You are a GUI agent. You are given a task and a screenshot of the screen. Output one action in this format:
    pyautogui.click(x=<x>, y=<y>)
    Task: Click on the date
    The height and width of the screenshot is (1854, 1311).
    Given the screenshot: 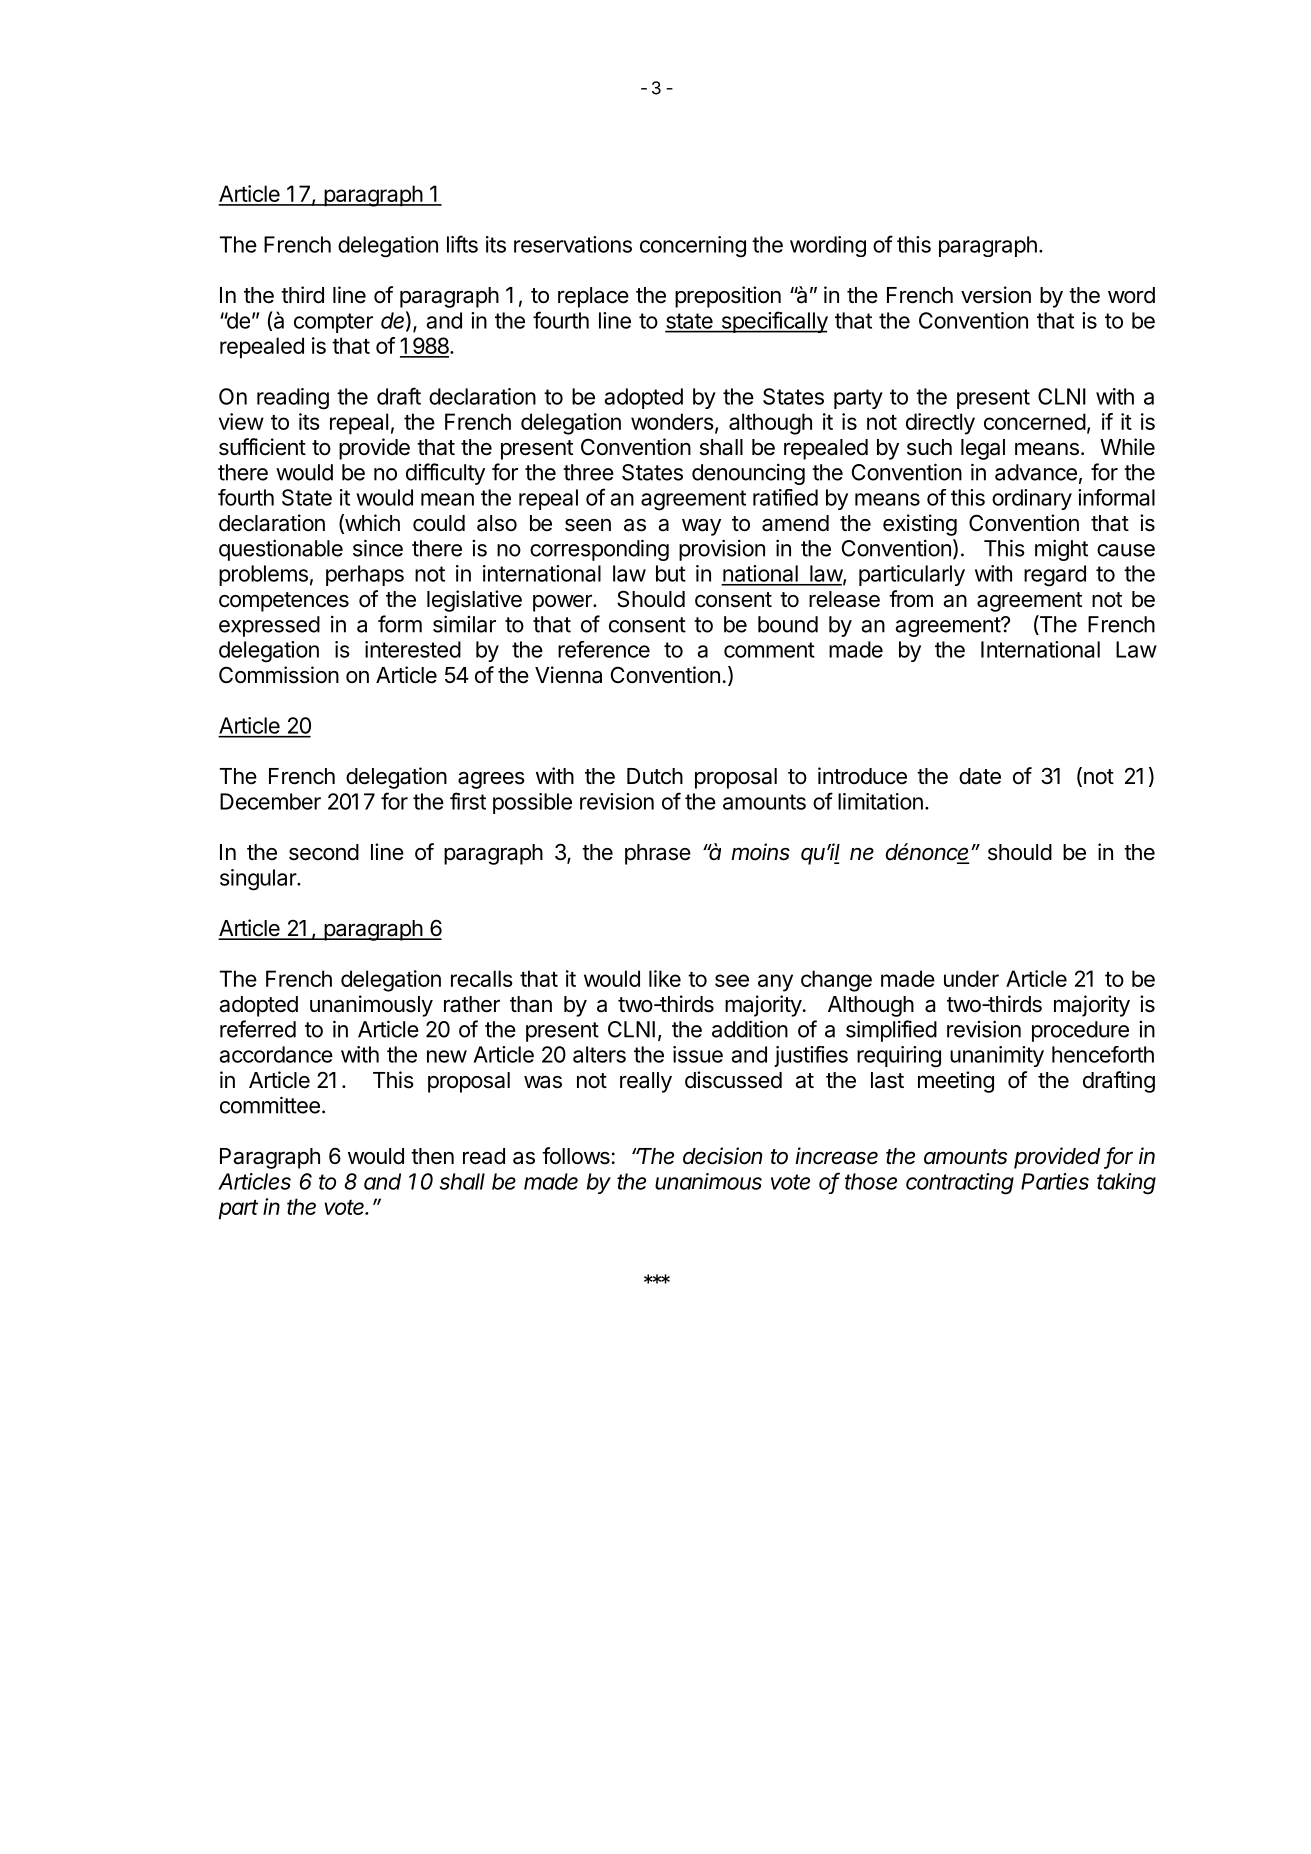 What is the action you would take?
    pyautogui.click(x=980, y=776)
